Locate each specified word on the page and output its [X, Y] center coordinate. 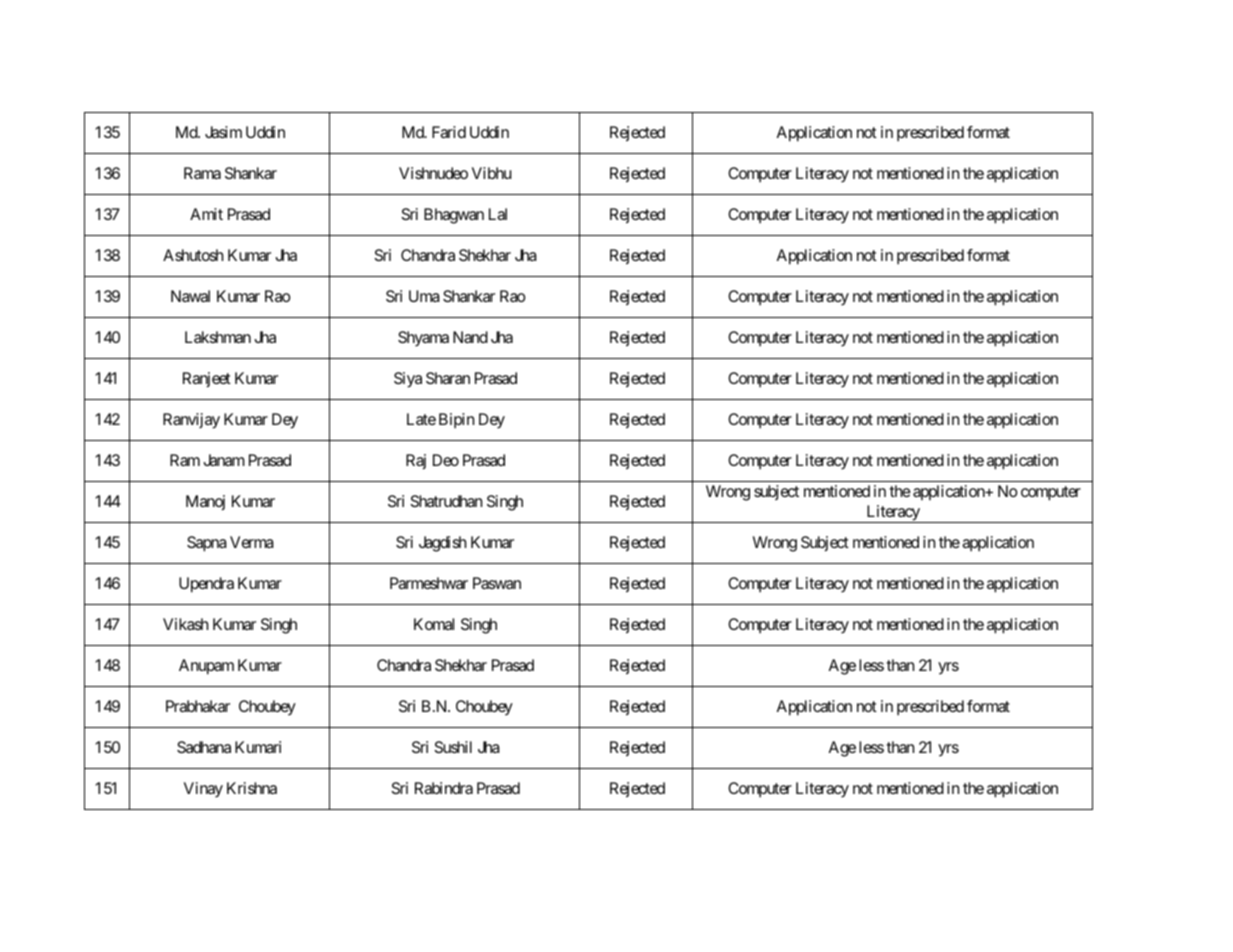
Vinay [203, 790]
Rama [202, 173]
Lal [498, 214]
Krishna [252, 788]
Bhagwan [454, 216]
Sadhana [204, 747]
